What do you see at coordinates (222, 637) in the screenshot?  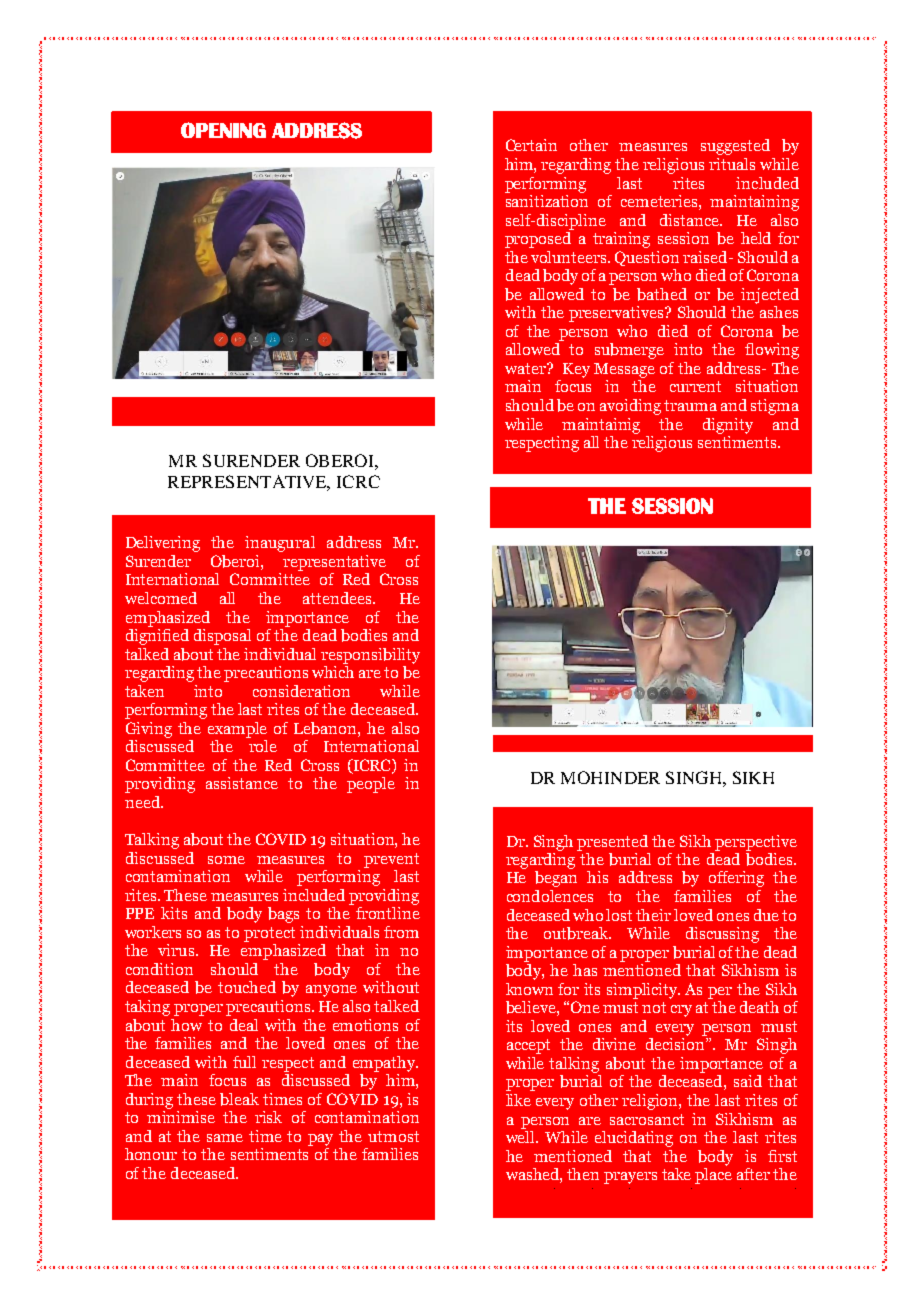 I see `disposal` at bounding box center [222, 637].
